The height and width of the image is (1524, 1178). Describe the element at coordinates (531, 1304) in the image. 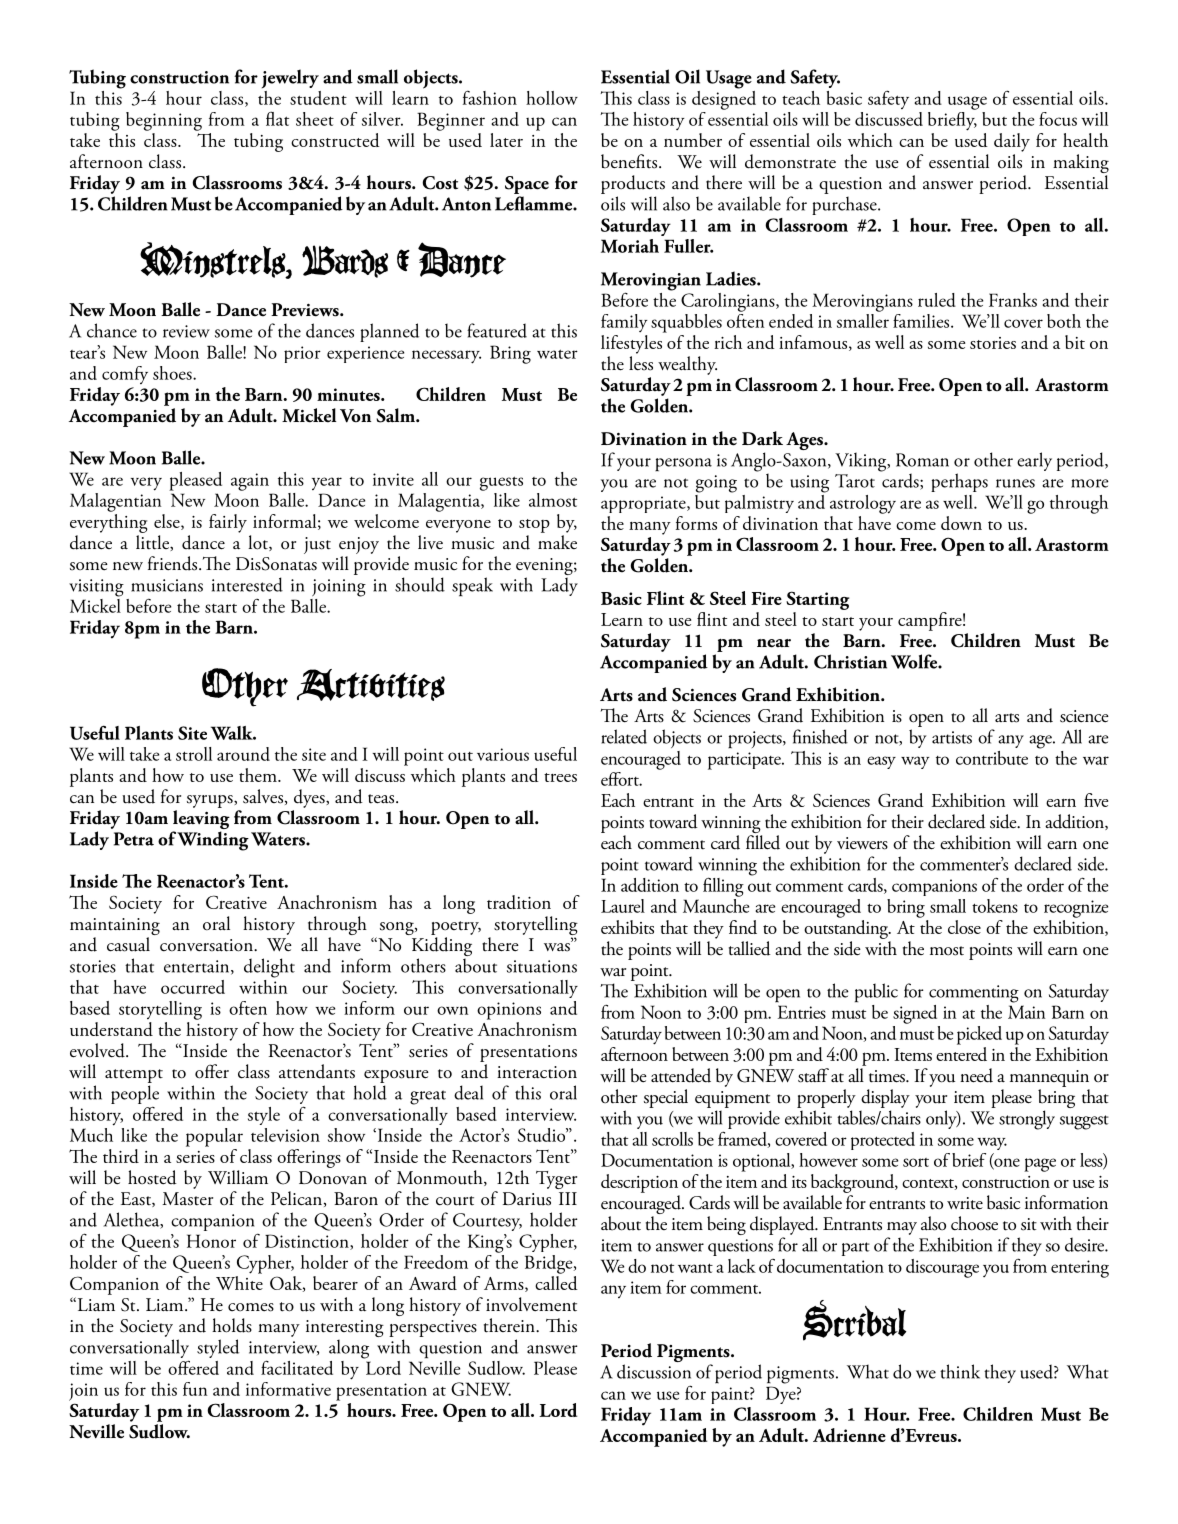

I see `involvement` at that location.
